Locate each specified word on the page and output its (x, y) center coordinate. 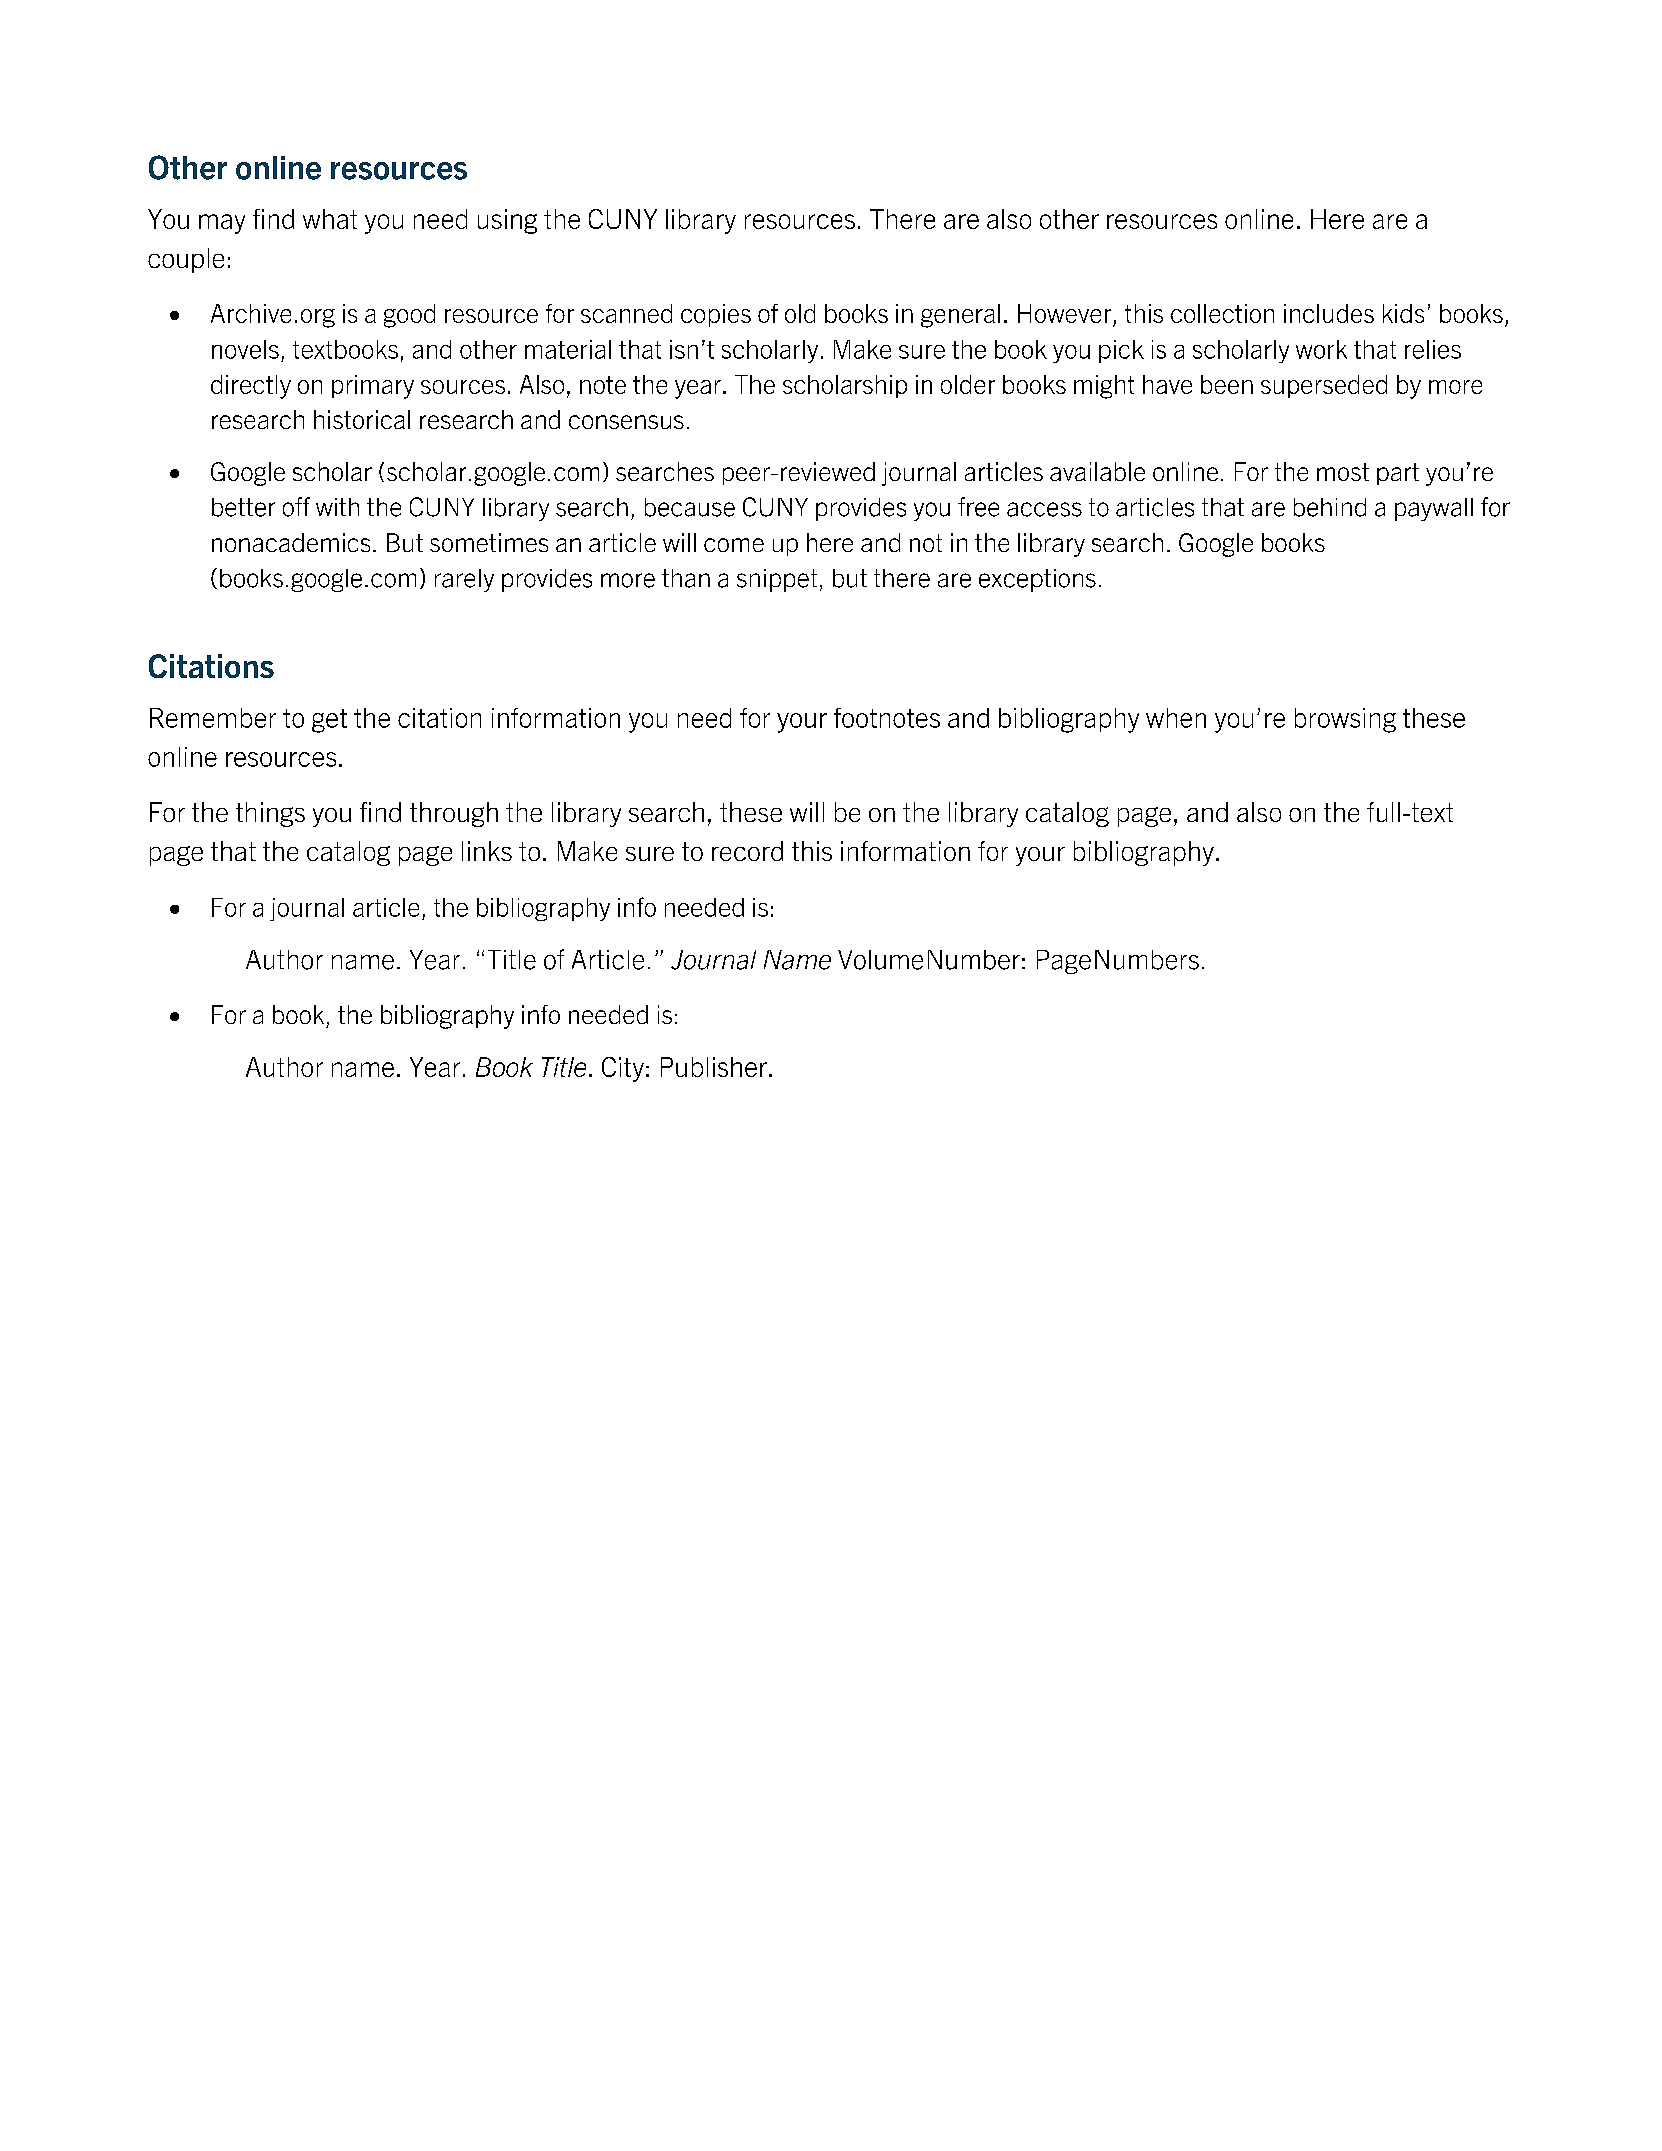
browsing (1345, 720)
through (454, 814)
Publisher (714, 1067)
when (1176, 718)
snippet (777, 580)
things (270, 814)
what (330, 219)
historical (362, 419)
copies (716, 315)
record (747, 851)
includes (1329, 313)
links (487, 851)
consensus (626, 422)
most (1343, 472)
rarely (464, 580)
